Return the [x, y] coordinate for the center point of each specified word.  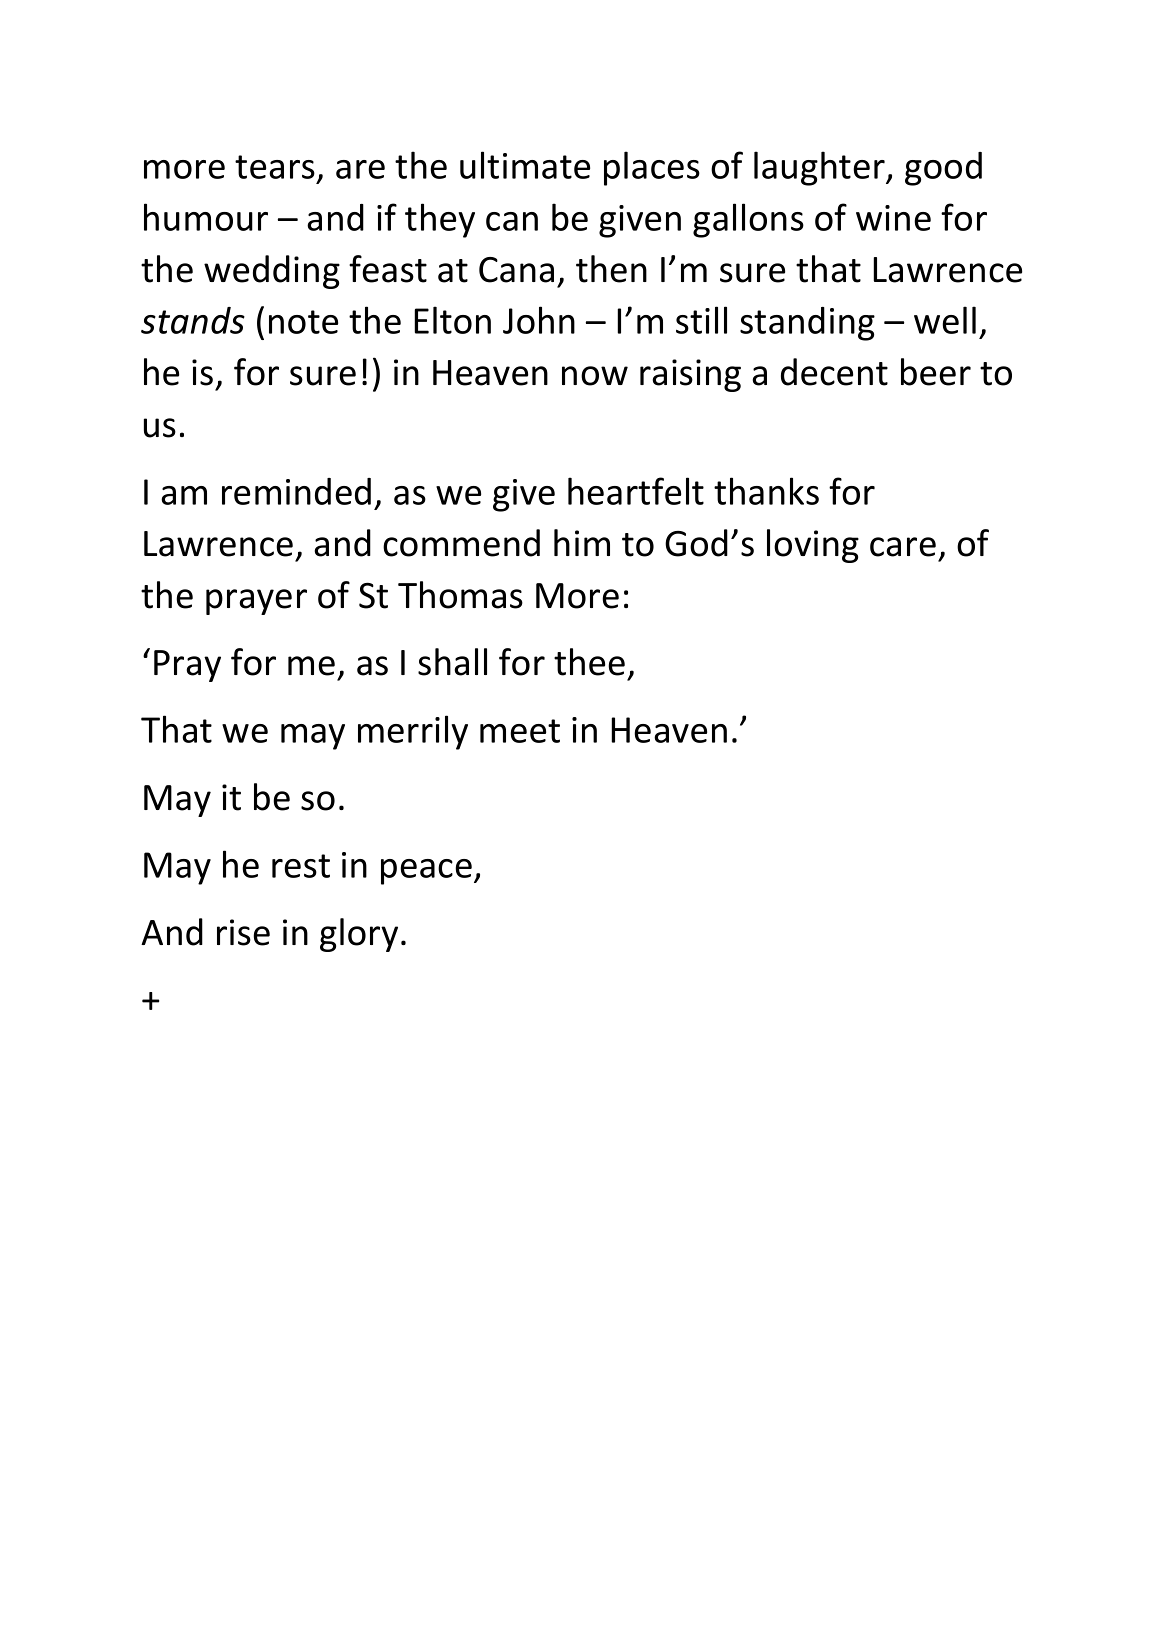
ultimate [525, 165]
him [582, 542]
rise [243, 932]
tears [275, 167]
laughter [820, 168]
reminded [296, 491]
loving [813, 546]
